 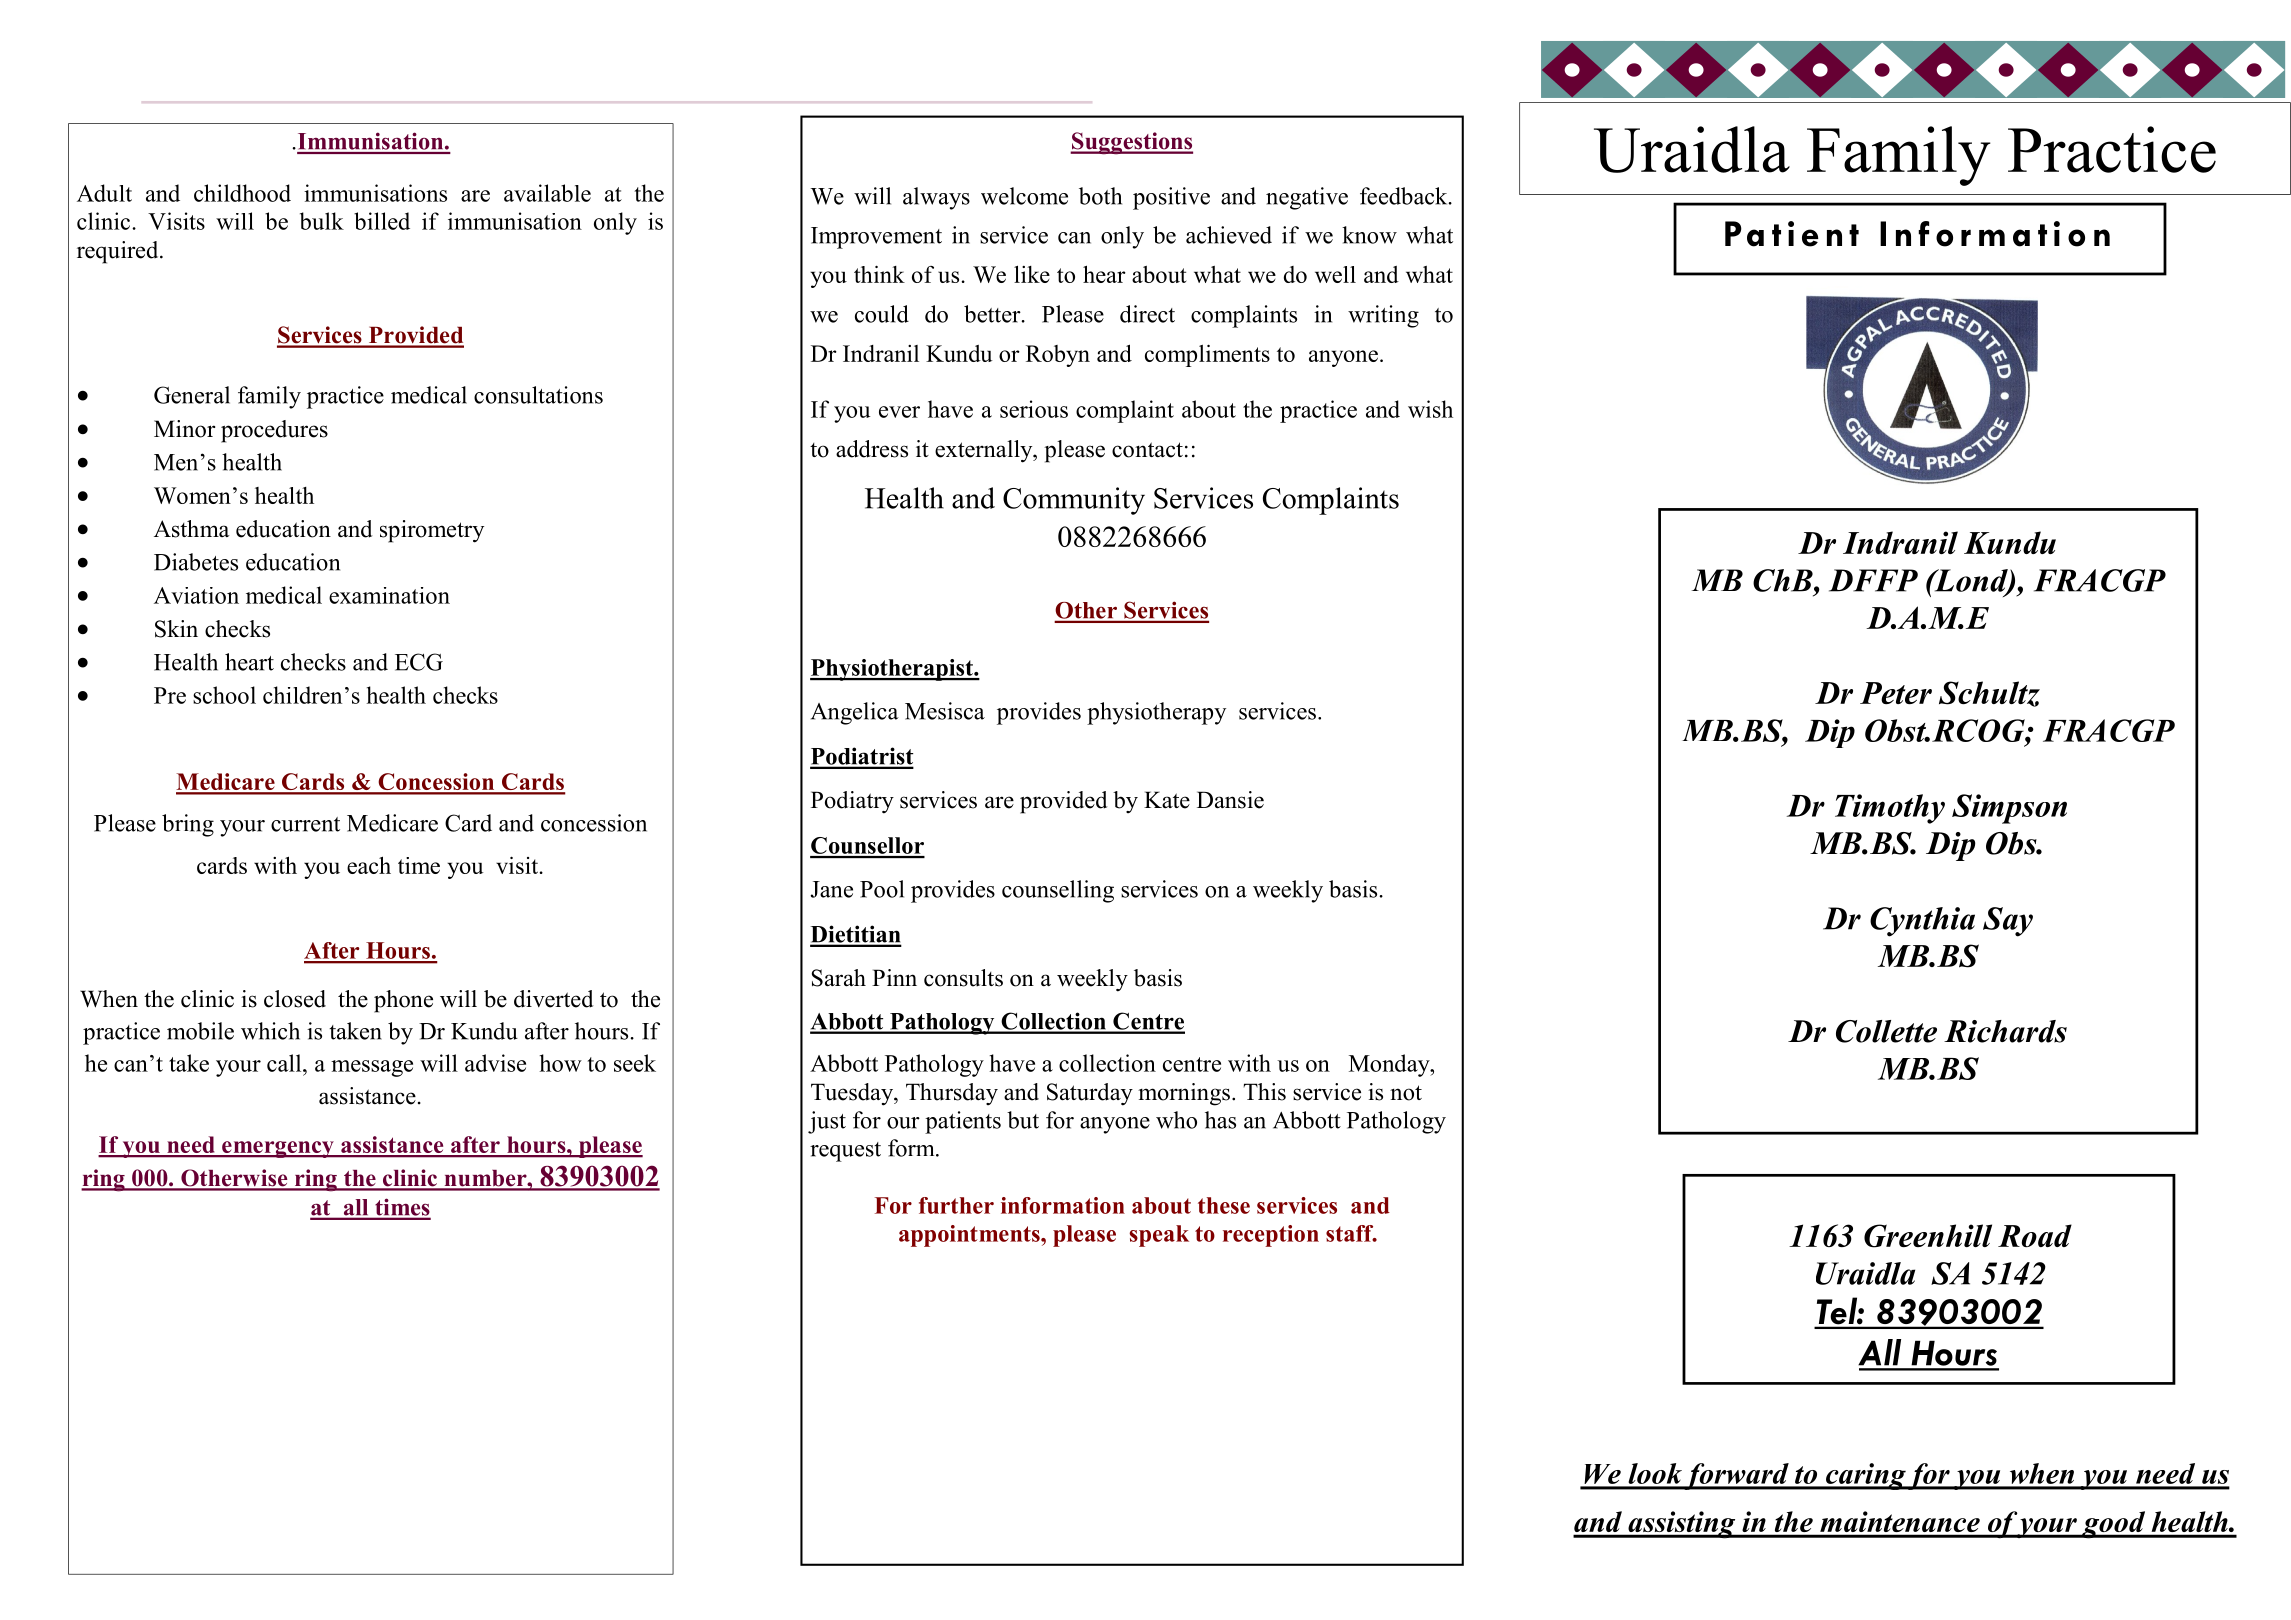 I want to click on bulk, so click(x=322, y=221).
